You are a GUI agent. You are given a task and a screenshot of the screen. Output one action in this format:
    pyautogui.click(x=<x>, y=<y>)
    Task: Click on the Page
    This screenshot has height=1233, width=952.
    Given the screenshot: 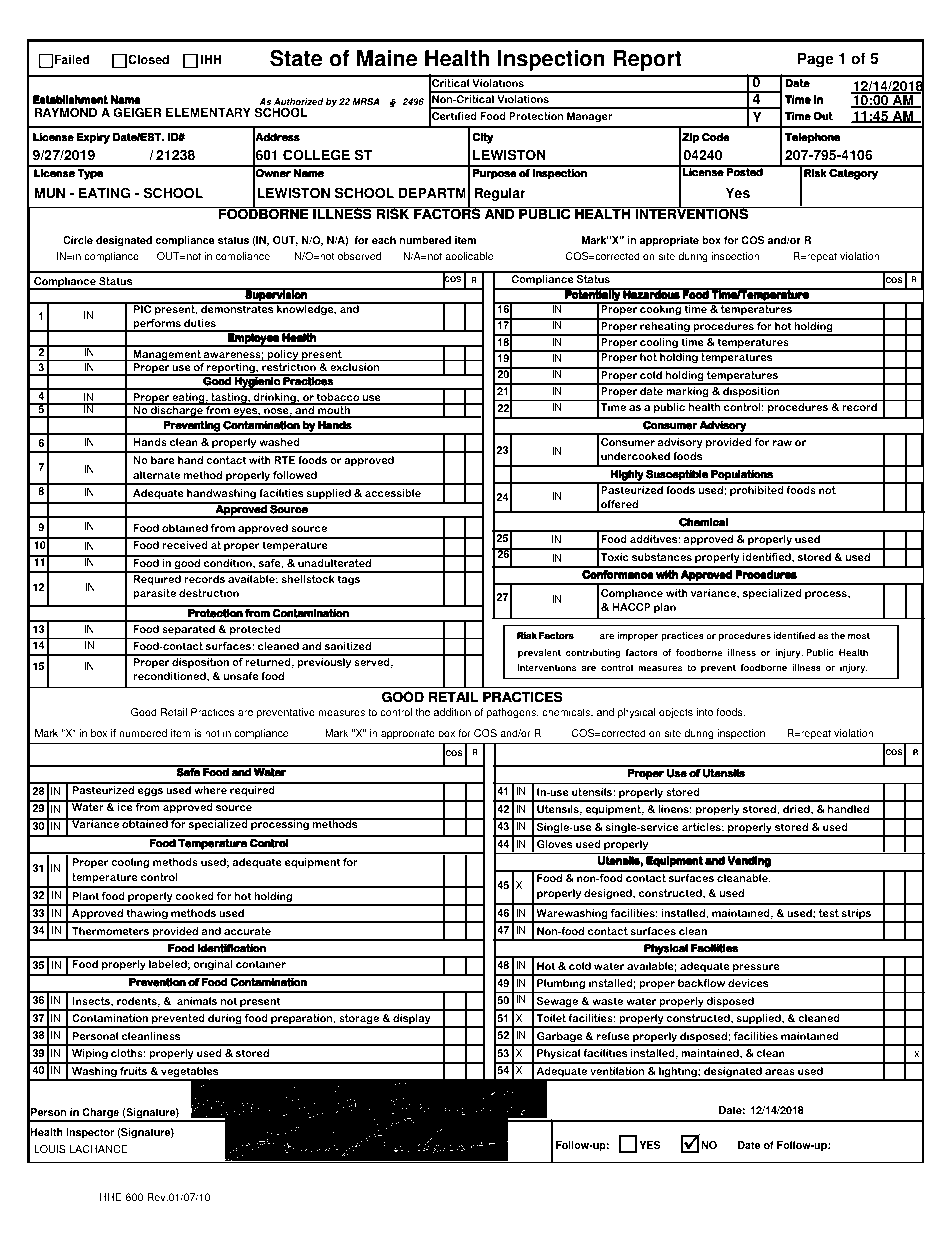 What is the action you would take?
    pyautogui.click(x=816, y=60)
